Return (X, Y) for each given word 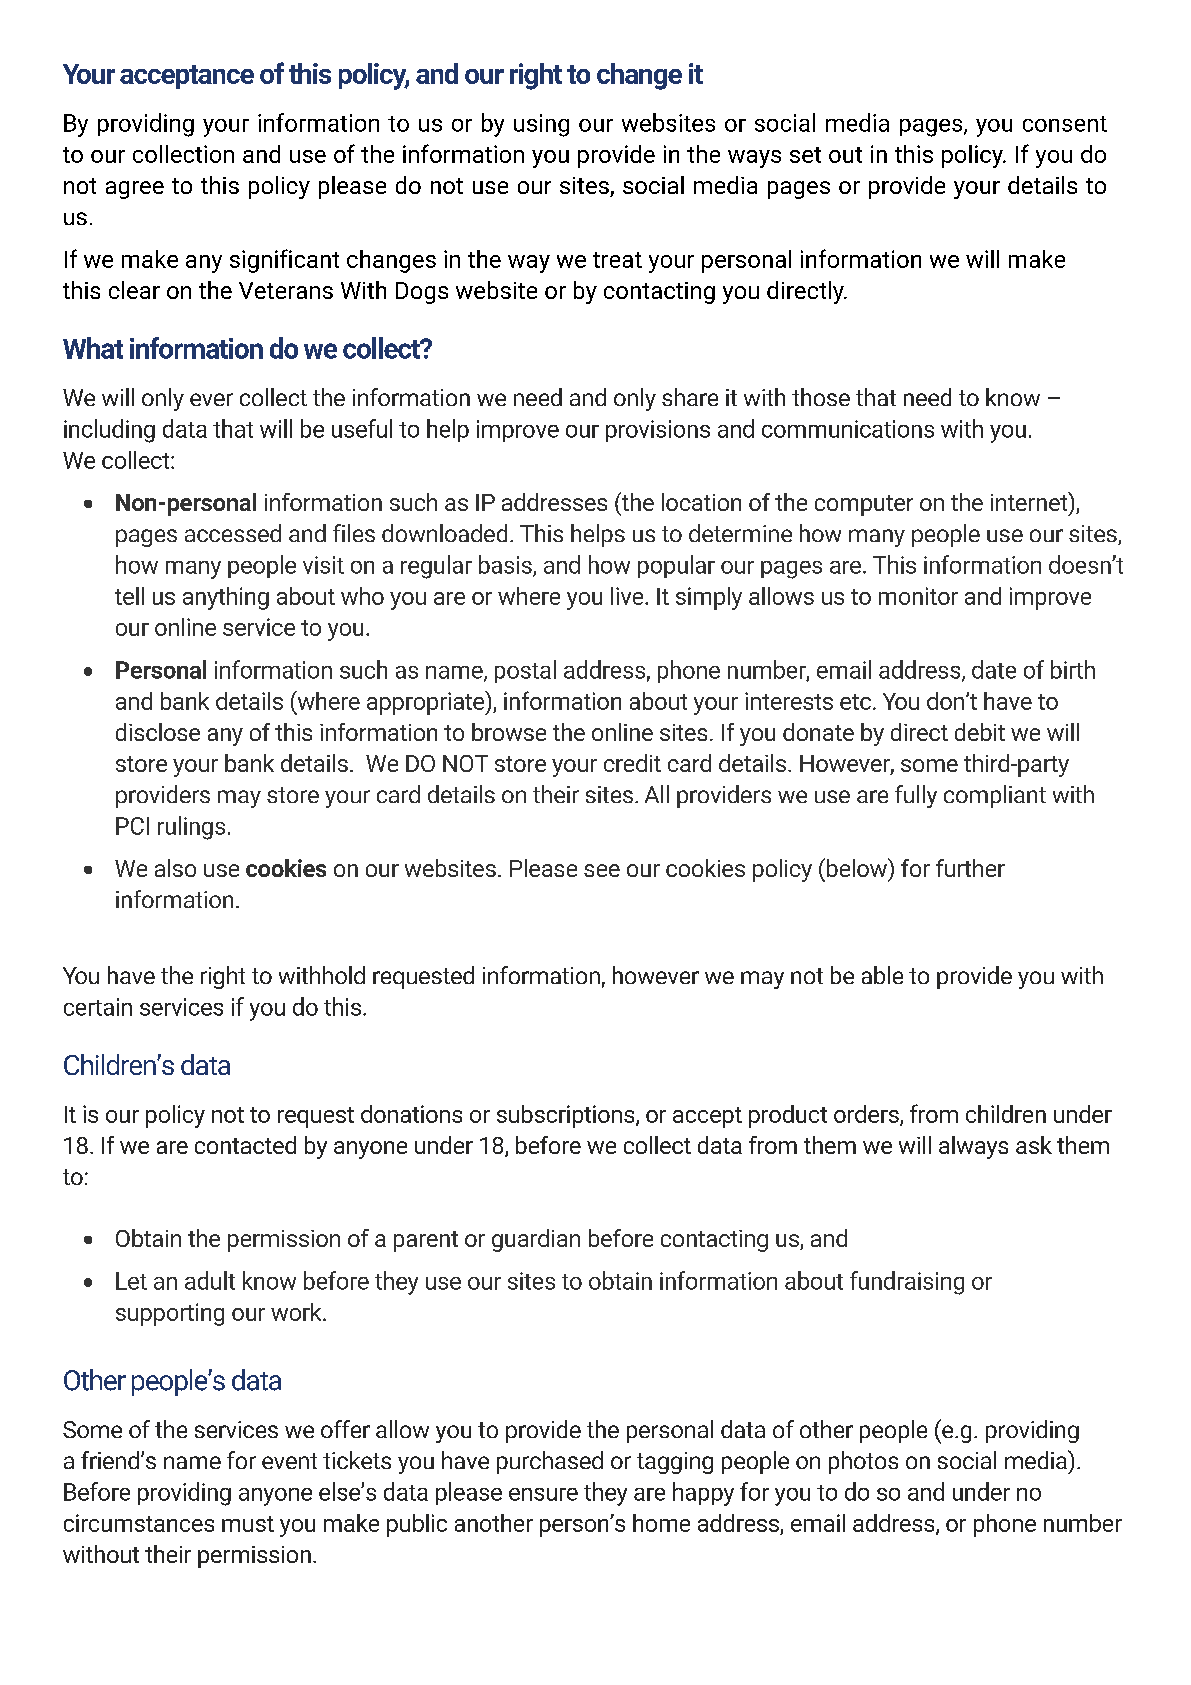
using (541, 125)
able (882, 975)
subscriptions (567, 1116)
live (628, 596)
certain (98, 1007)
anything (226, 598)
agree (135, 190)
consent (1065, 124)
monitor (918, 596)
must (248, 1524)
